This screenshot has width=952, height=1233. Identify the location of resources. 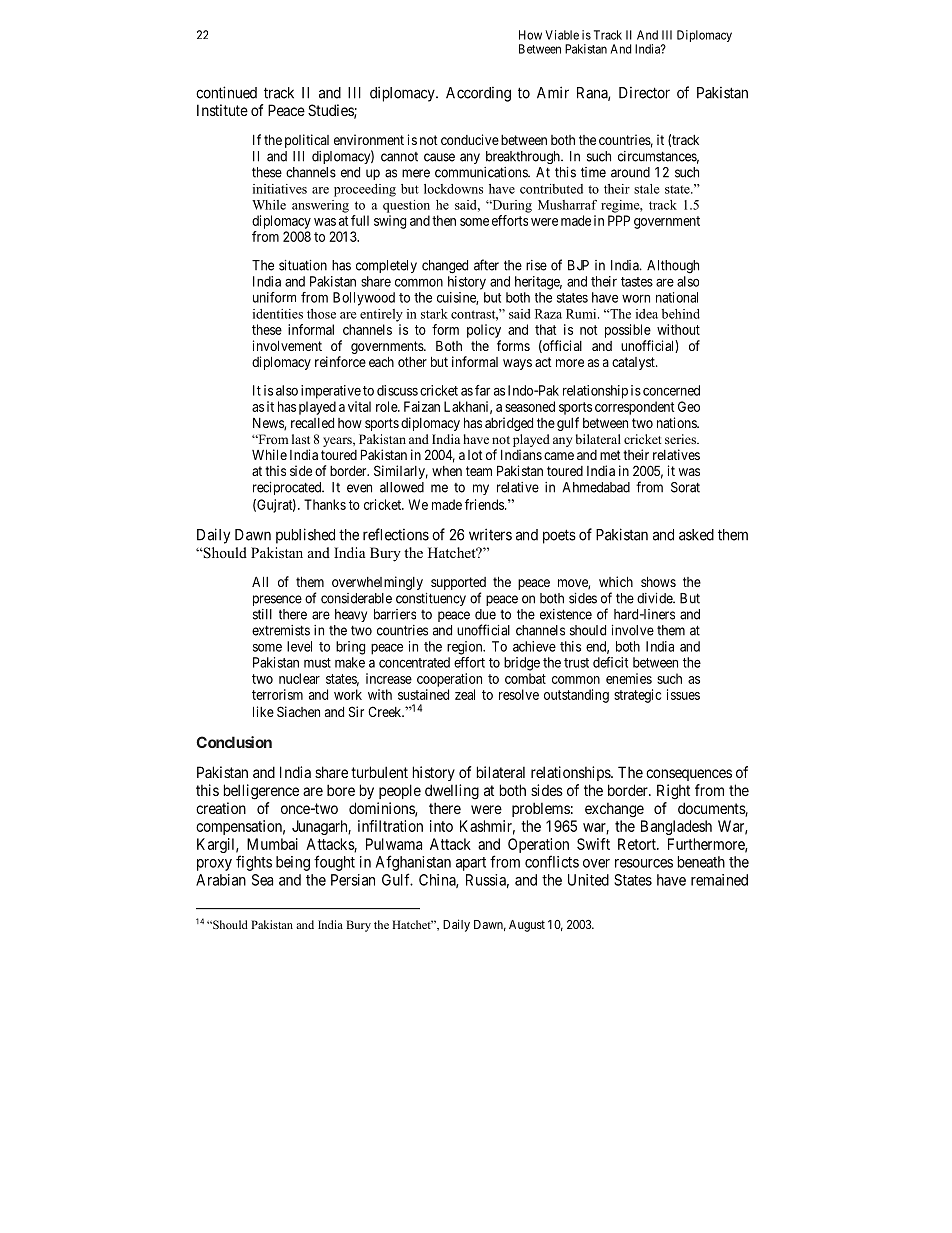
(644, 863).
